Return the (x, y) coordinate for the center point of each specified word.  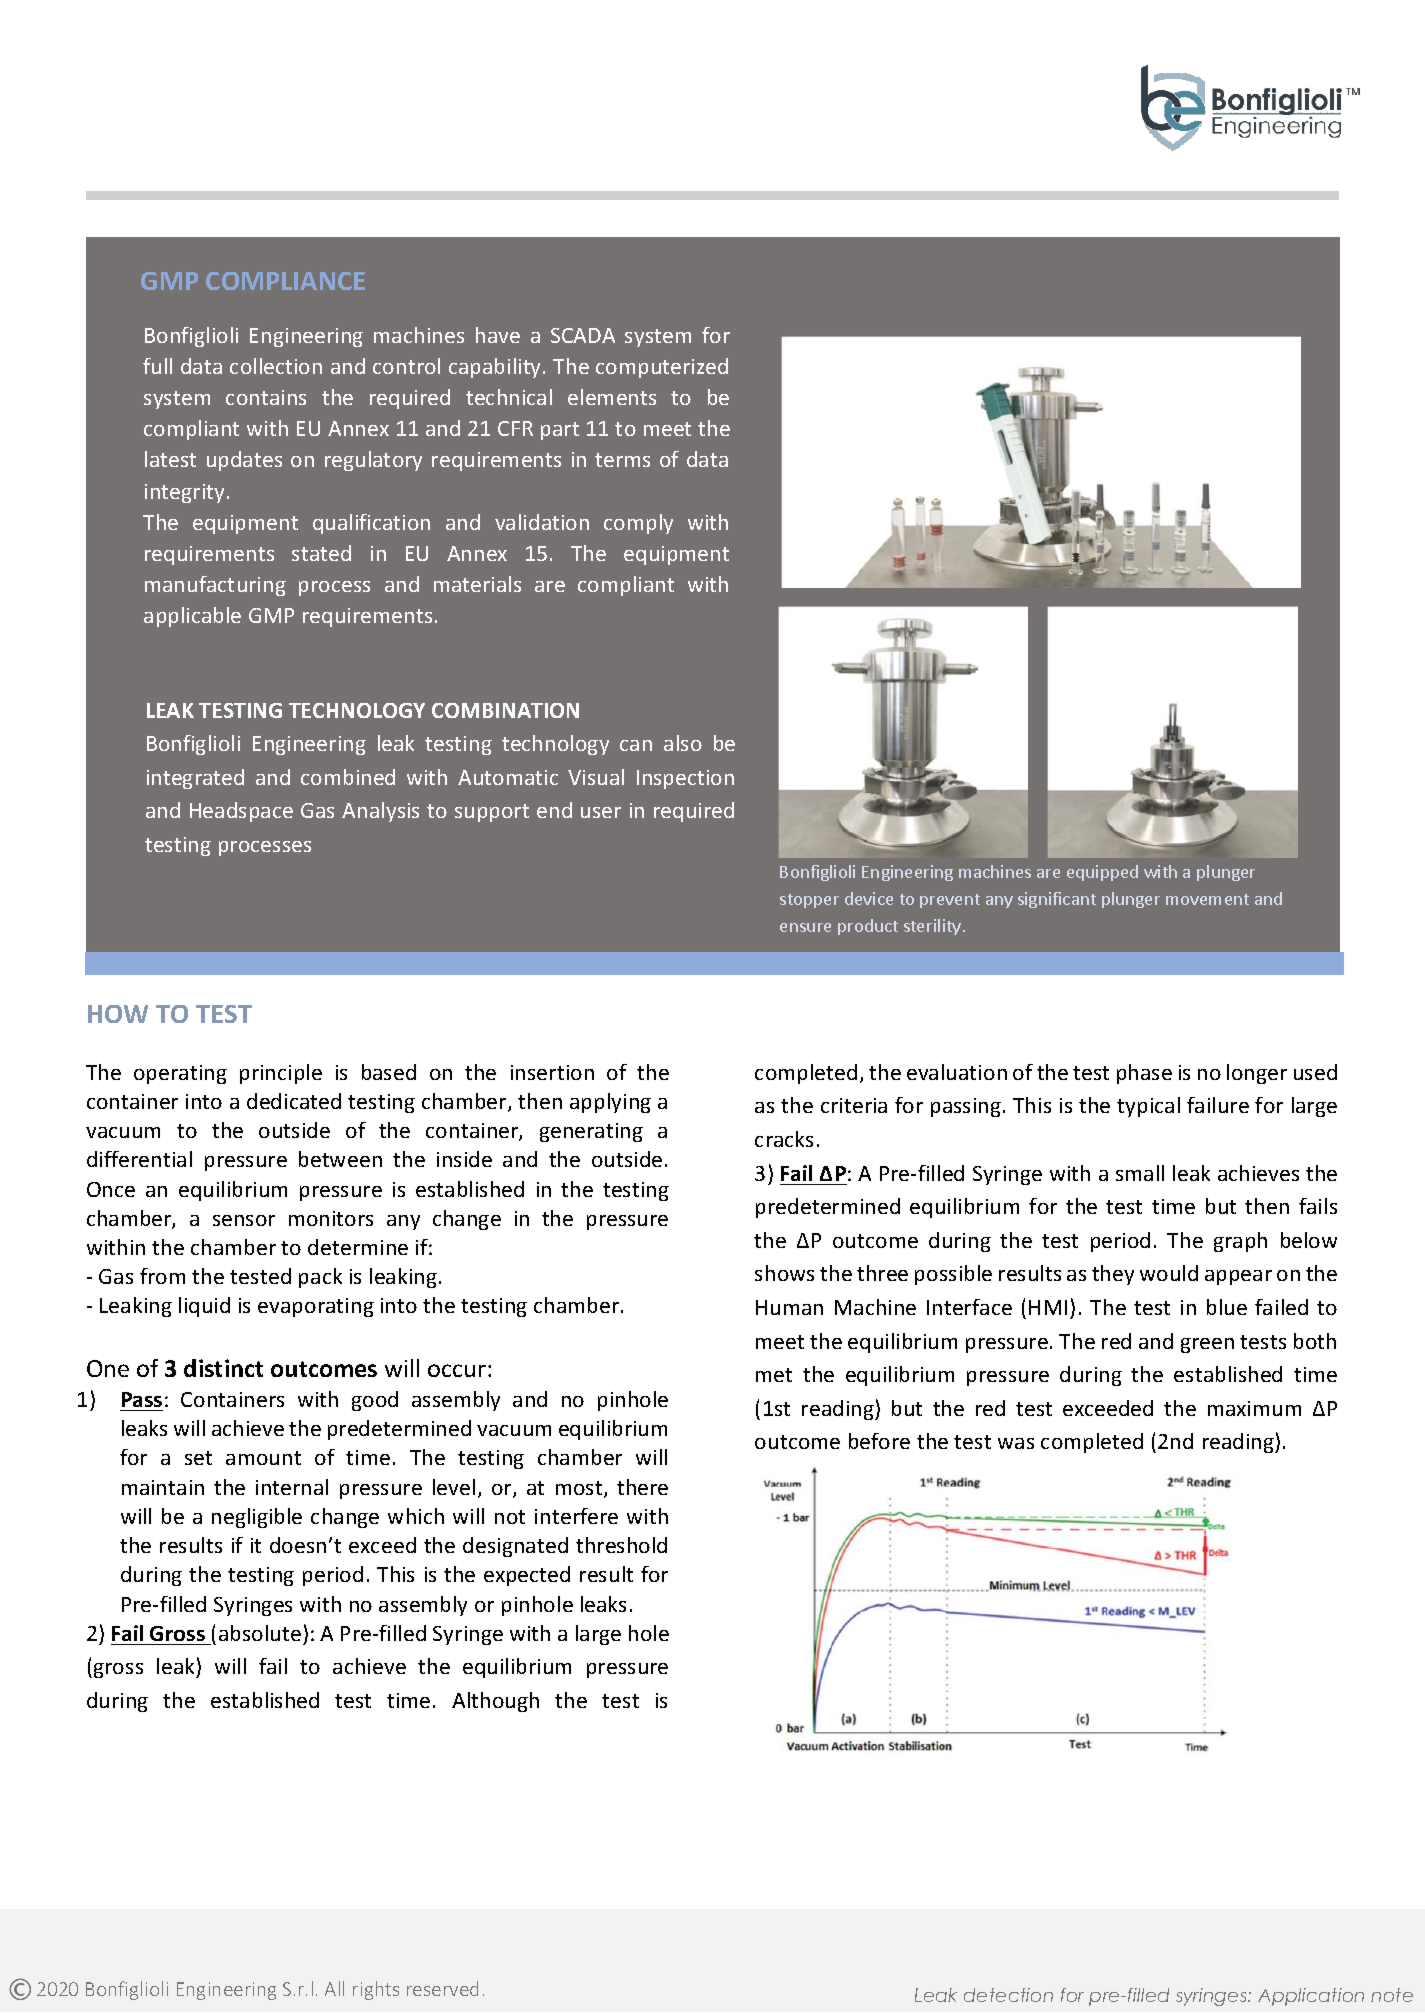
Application (1311, 1997)
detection (1008, 1995)
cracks (784, 1139)
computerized (662, 368)
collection (276, 366)
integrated (195, 779)
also (683, 743)
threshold (621, 1545)
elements (612, 397)
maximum (1254, 1408)
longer (1257, 1074)
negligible (257, 1518)
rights (376, 1990)
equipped (1102, 873)
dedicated (294, 1101)
